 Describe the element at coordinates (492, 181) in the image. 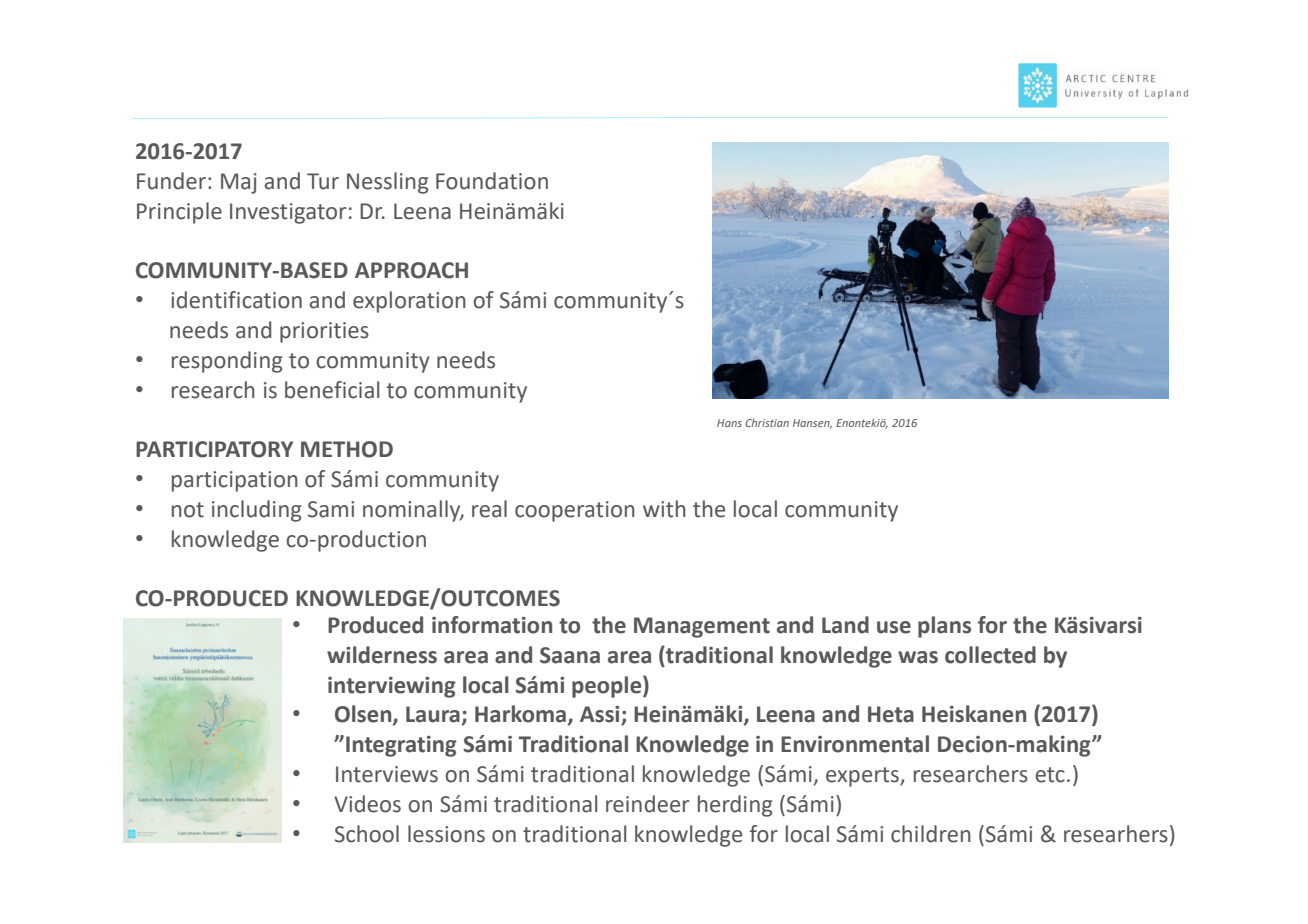

I see `Foundation` at that location.
